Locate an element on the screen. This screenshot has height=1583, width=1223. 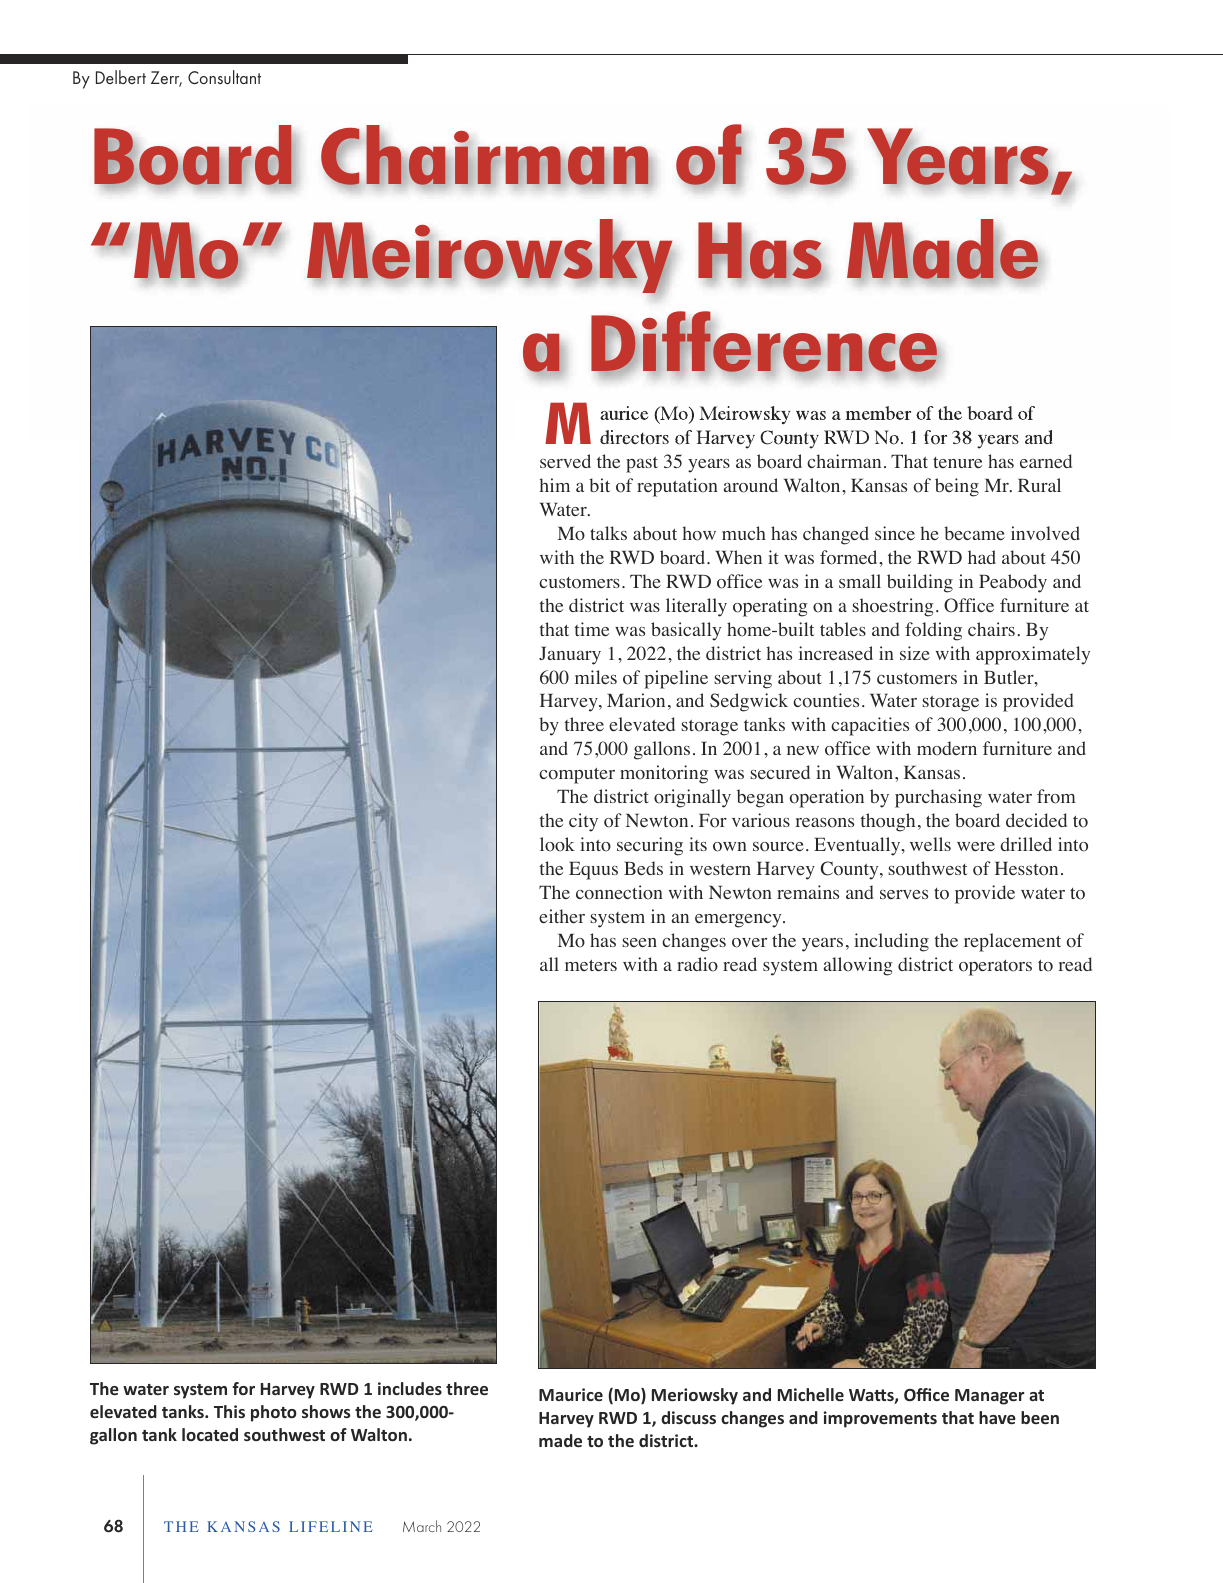
member is located at coordinates (878, 413).
